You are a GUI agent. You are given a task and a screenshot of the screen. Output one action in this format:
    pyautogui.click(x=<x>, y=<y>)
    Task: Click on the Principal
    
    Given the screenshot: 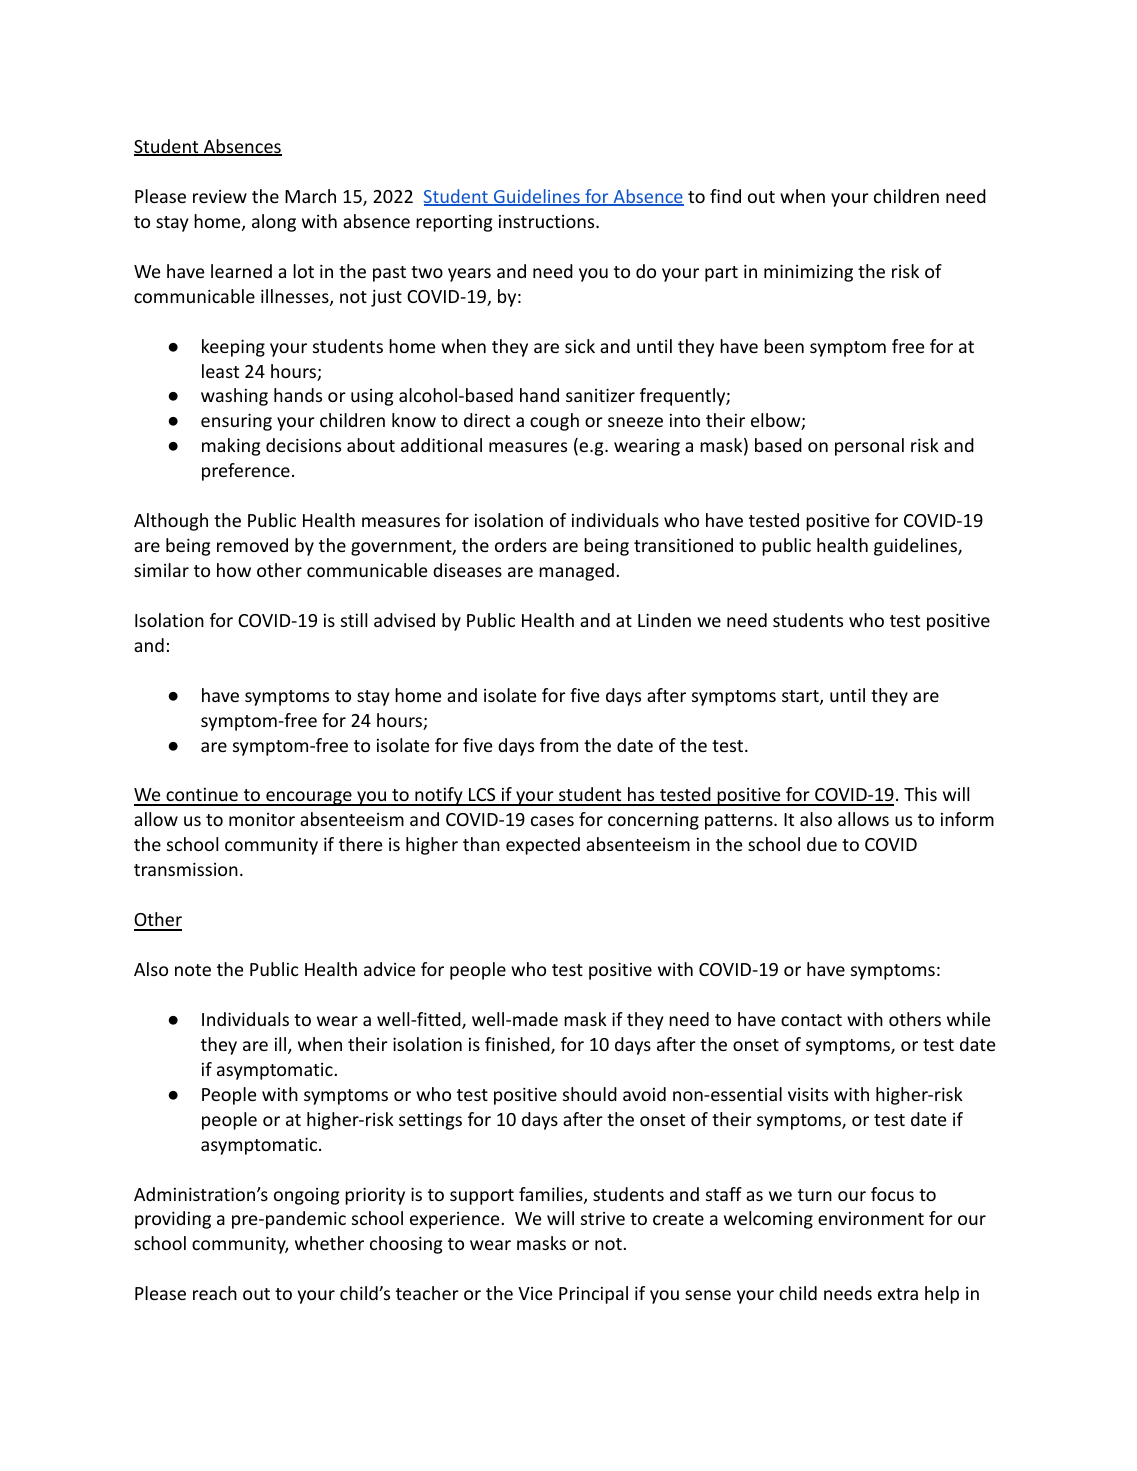 What is the action you would take?
    pyautogui.click(x=593, y=1295)
